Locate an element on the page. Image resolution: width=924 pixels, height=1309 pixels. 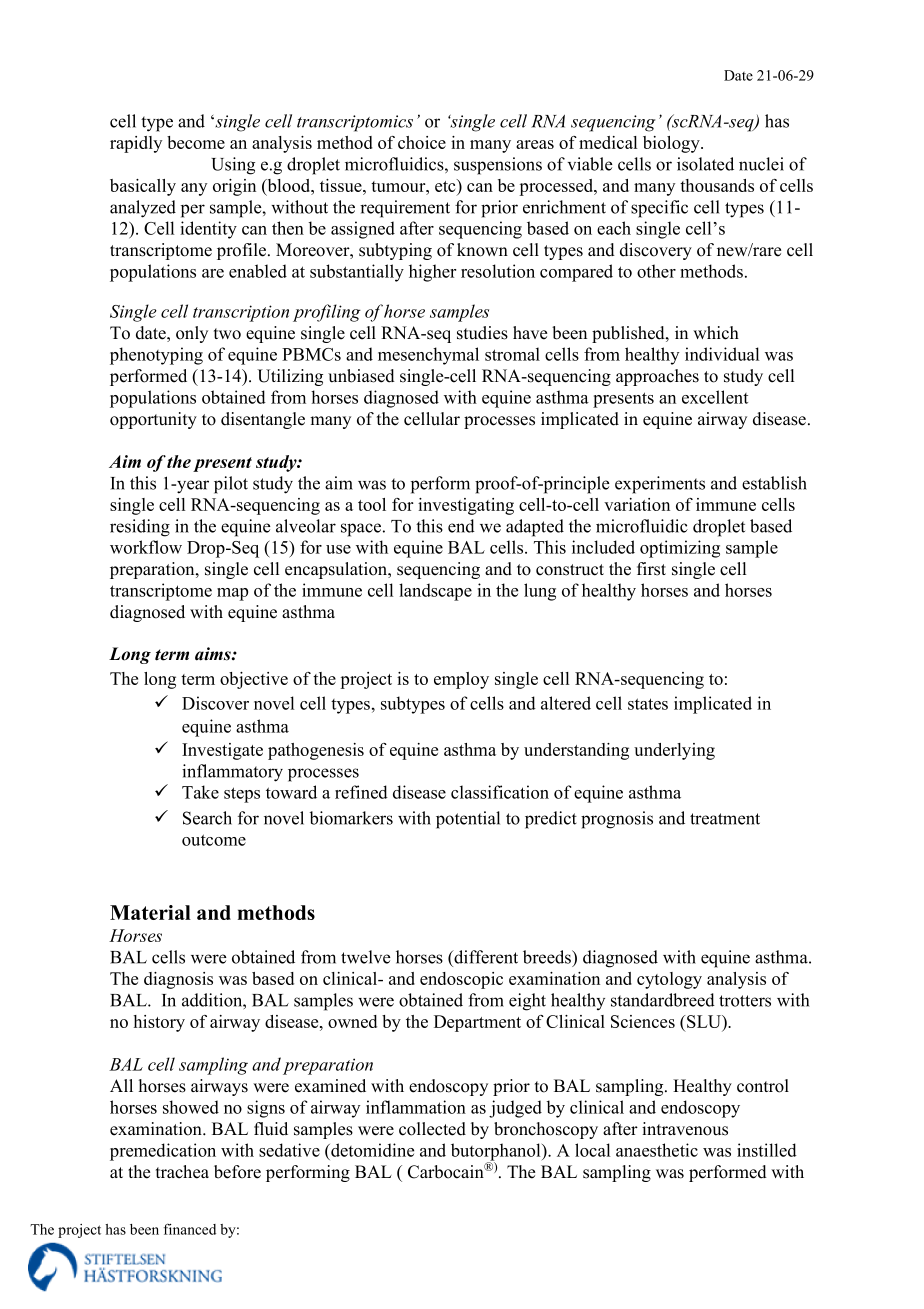
Using is located at coordinates (233, 166).
